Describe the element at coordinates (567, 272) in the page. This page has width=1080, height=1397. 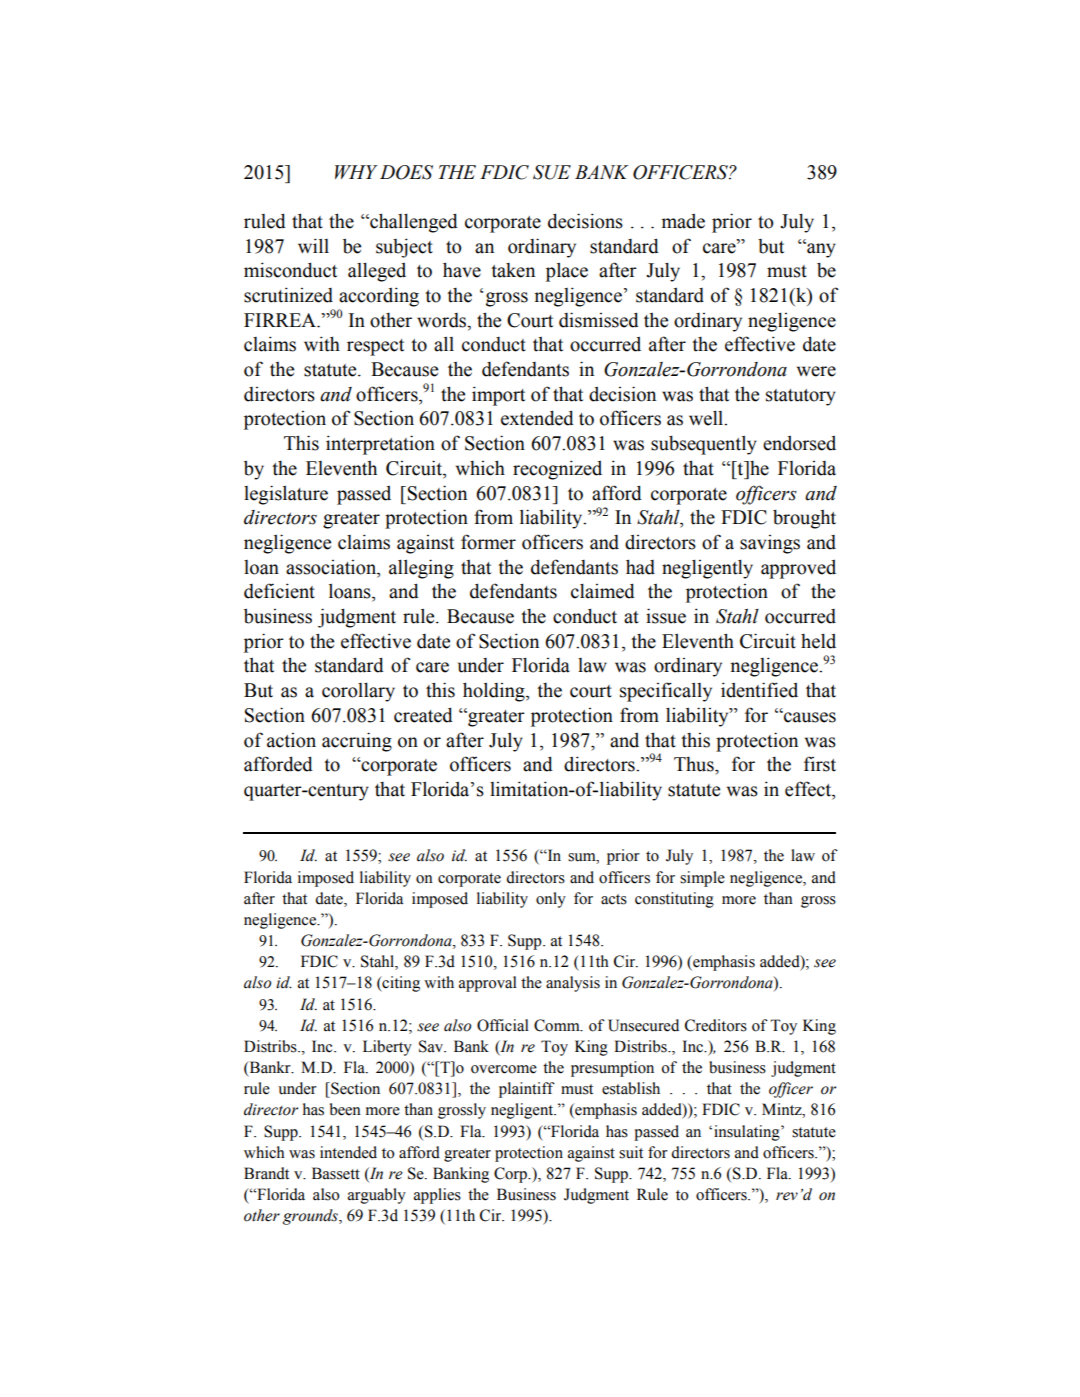
I see `place` at that location.
